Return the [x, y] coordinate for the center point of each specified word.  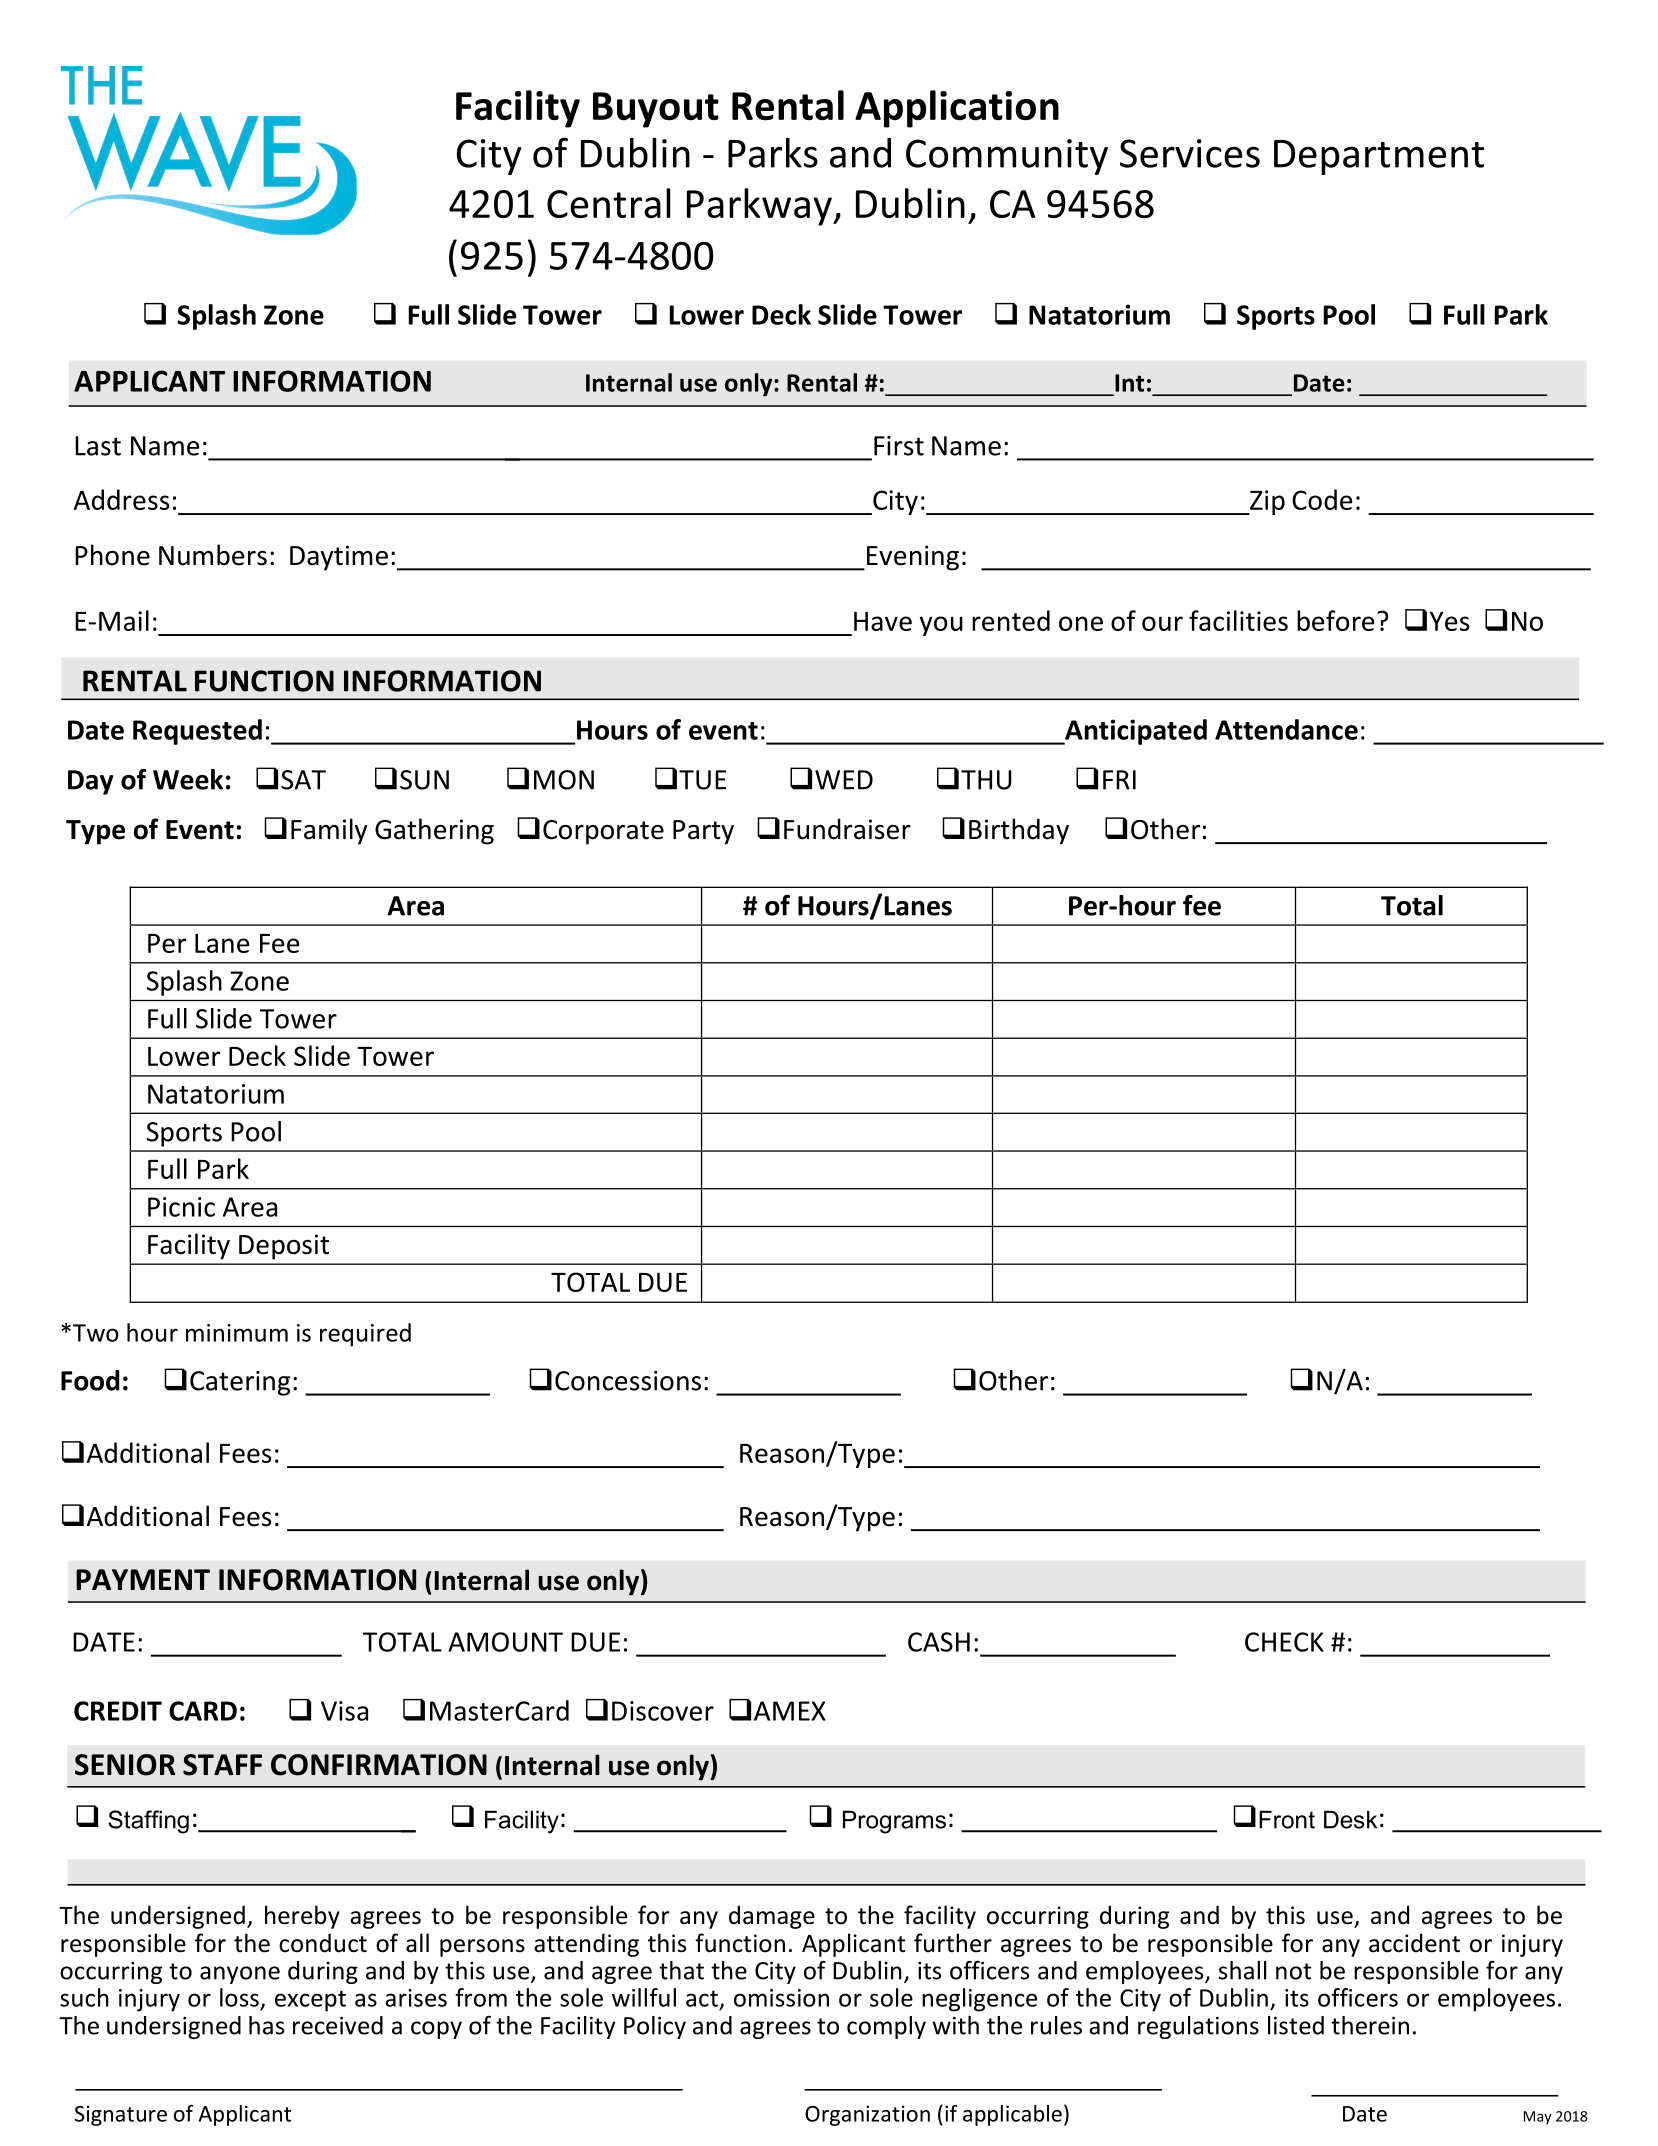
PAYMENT [143, 1579]
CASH [939, 1642]
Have [883, 621]
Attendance [1286, 729]
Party [703, 832]
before [1335, 620]
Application [957, 109]
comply [886, 2027]
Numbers [213, 555]
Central [609, 203]
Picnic [181, 1207]
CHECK [1284, 1642]
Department [1379, 157]
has [266, 2025]
